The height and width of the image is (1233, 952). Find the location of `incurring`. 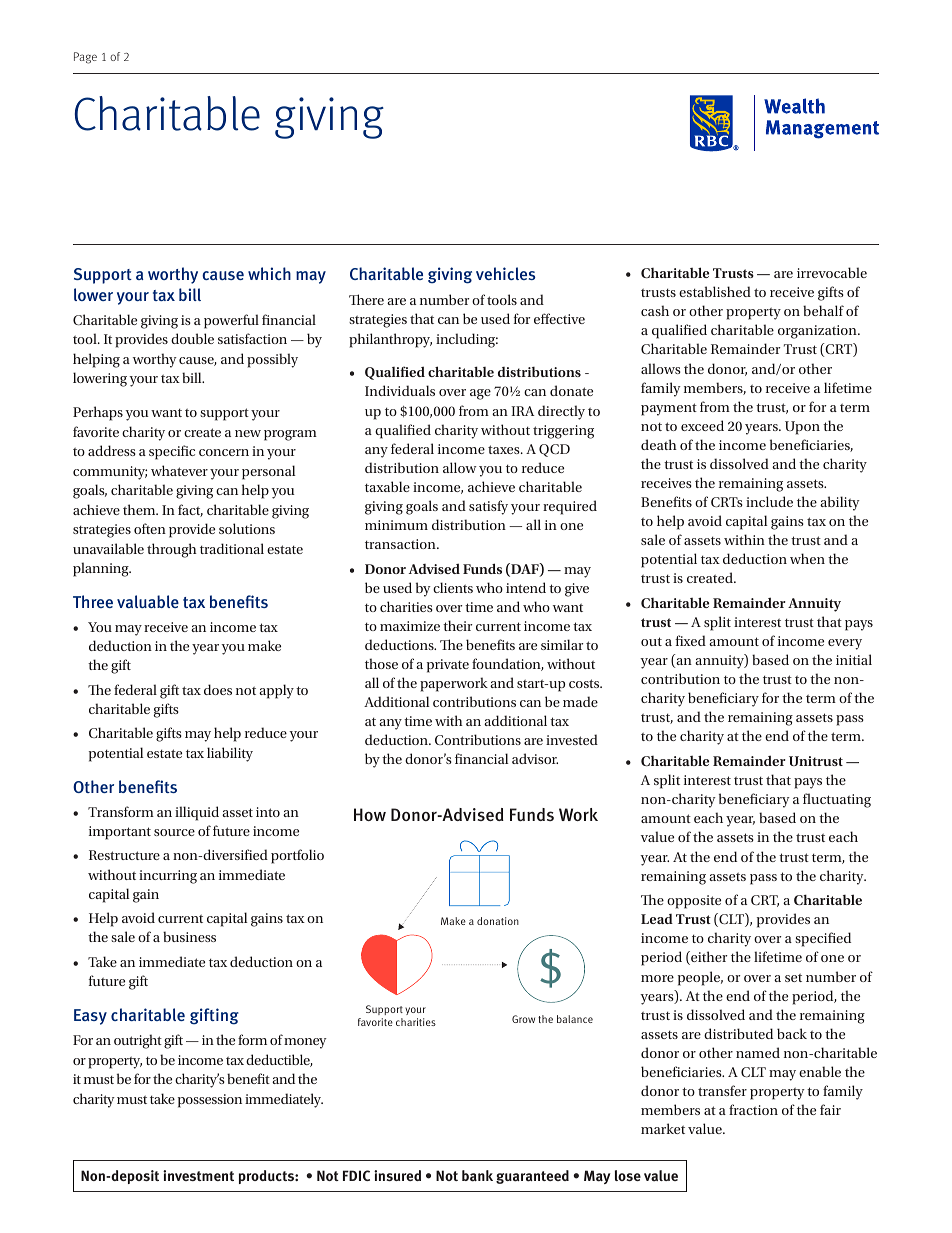

incurring is located at coordinates (168, 877).
